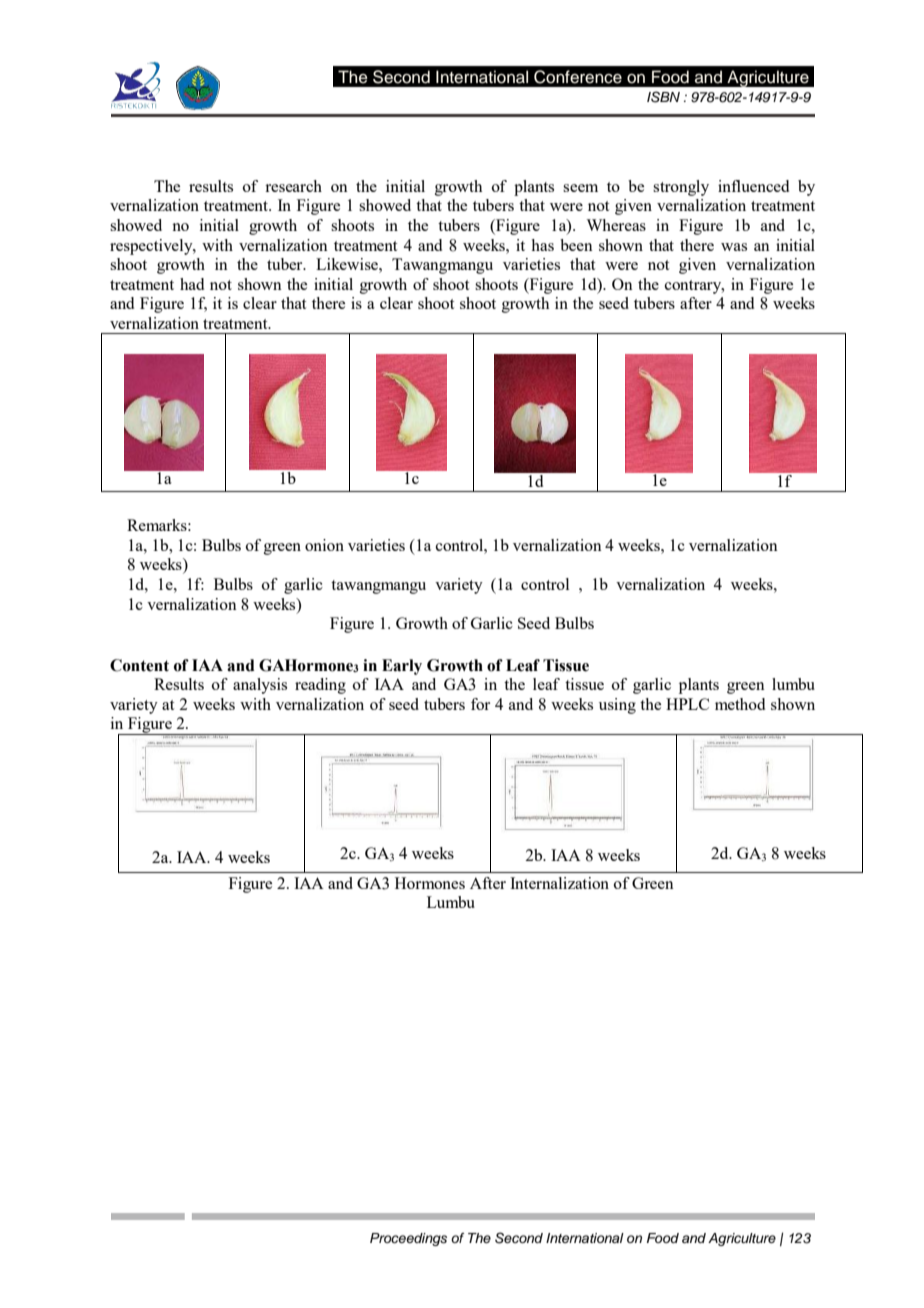 This image has width=924, height=1308. I want to click on ISBN, so click(663, 97).
